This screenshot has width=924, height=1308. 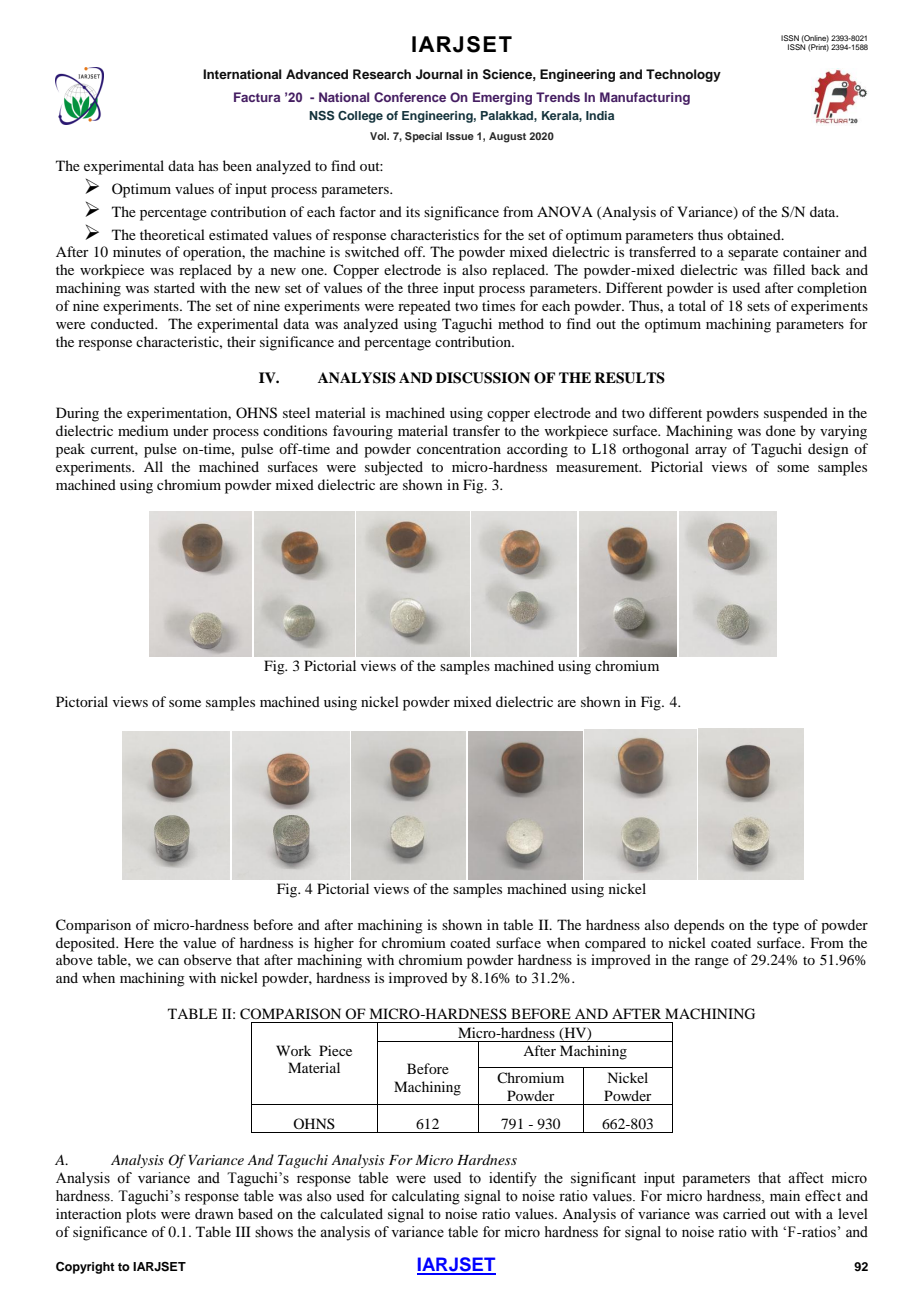 I want to click on has, so click(x=208, y=165).
